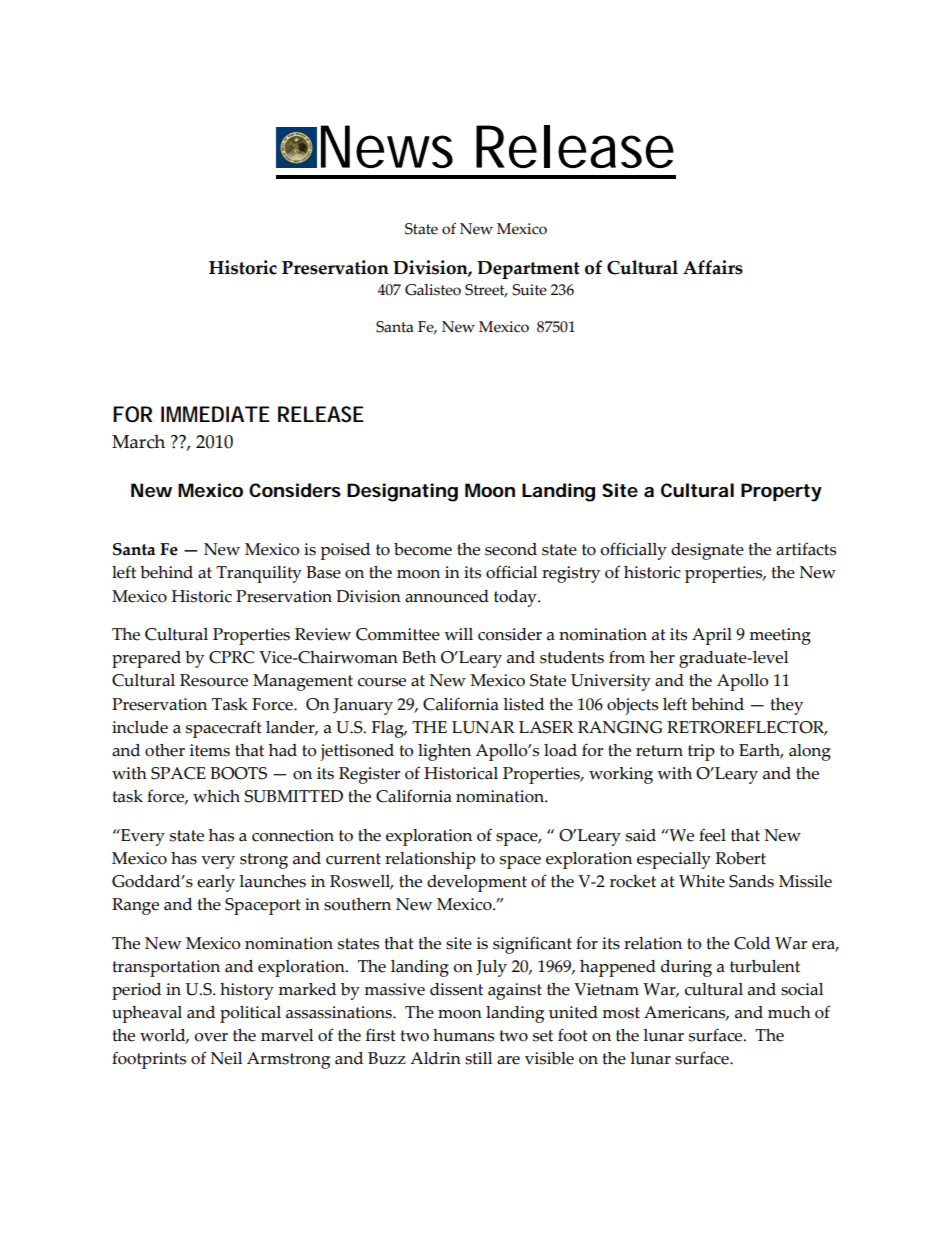 This image has height=1233, width=952. What do you see at coordinates (789, 1012) in the image?
I see `much` at bounding box center [789, 1012].
